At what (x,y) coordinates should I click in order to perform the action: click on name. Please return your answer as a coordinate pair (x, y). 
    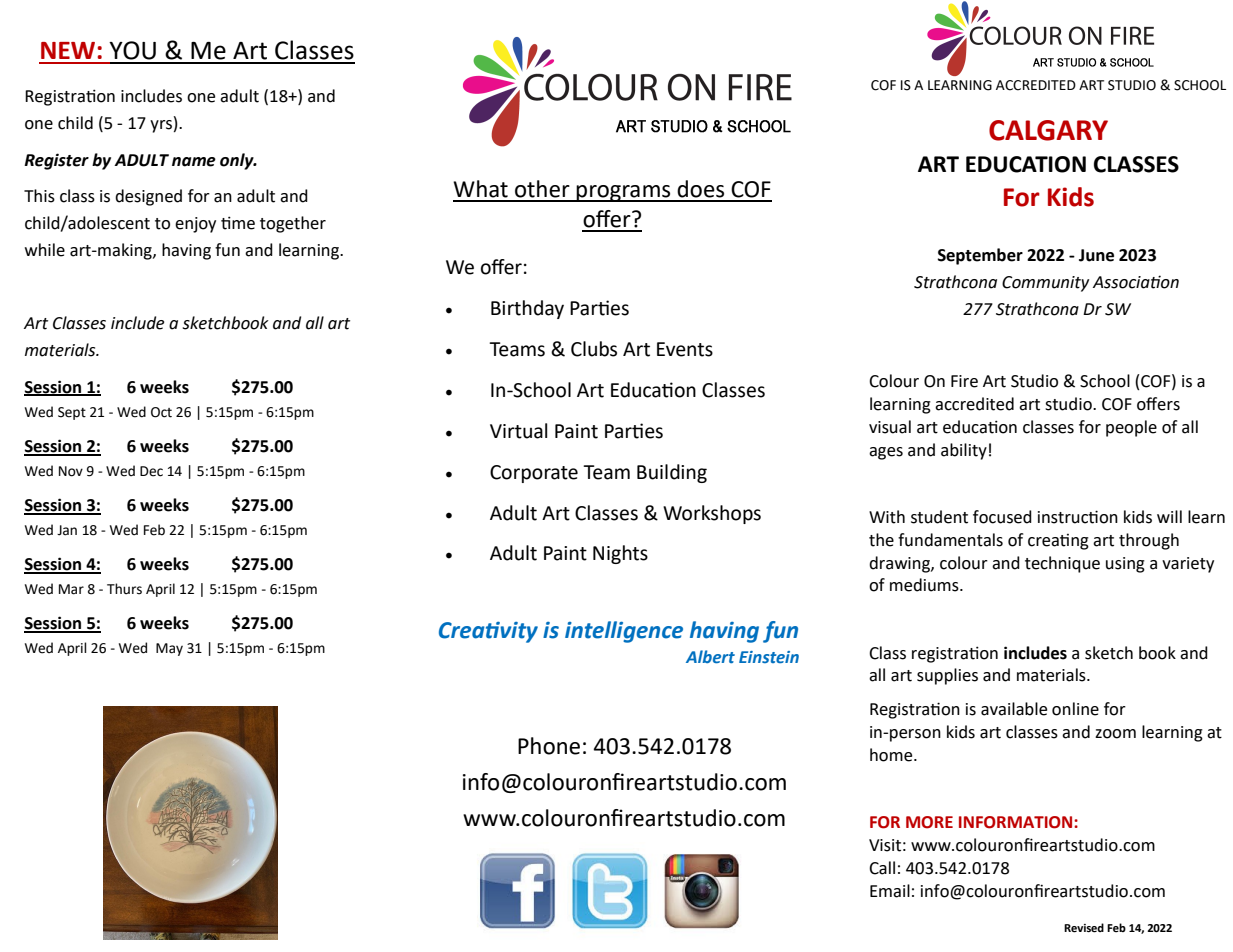
    Looking at the image, I should click on (194, 162).
